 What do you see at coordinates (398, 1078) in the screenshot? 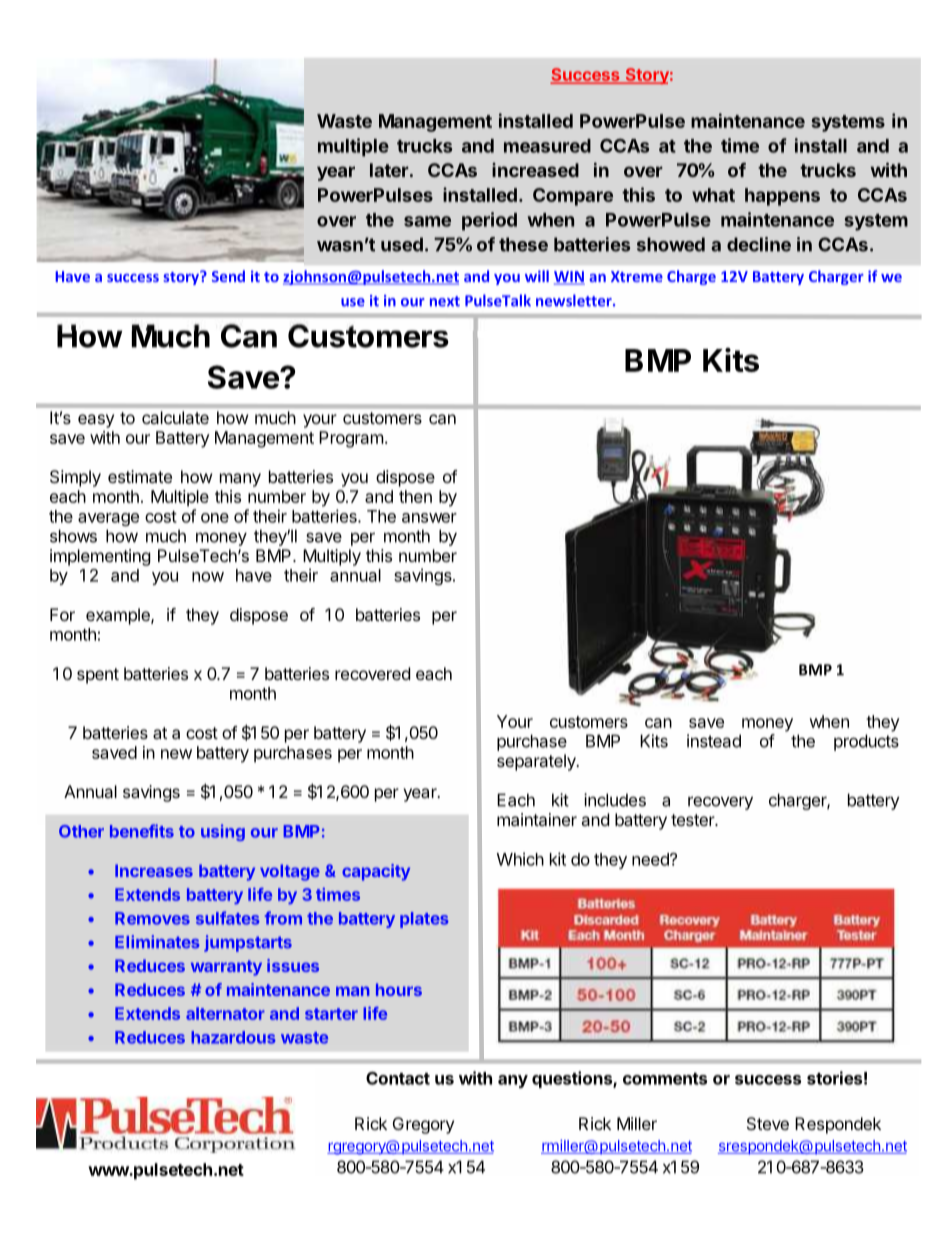
I see `Contact` at bounding box center [398, 1078].
